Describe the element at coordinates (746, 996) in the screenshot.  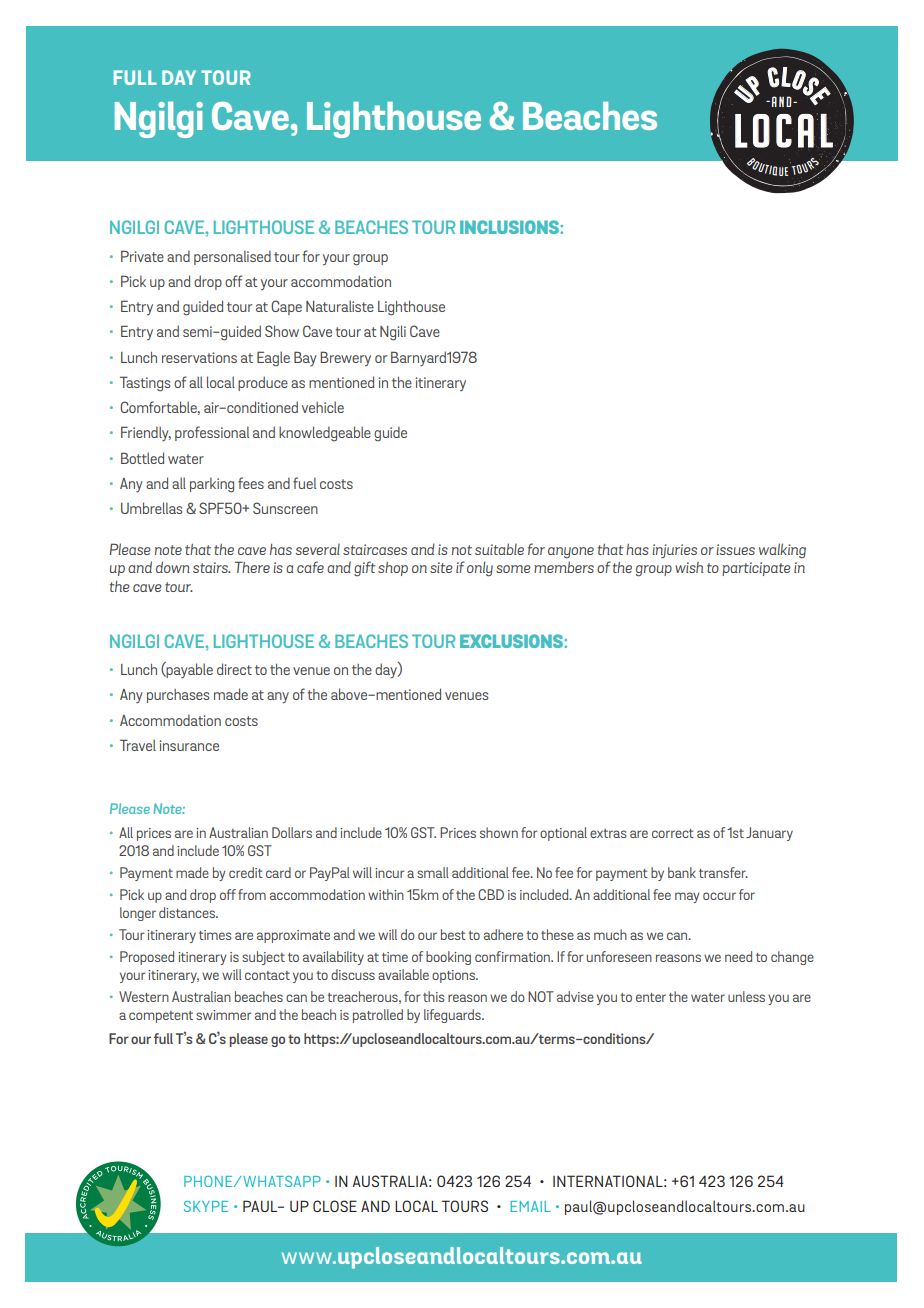
I see `unless` at that location.
